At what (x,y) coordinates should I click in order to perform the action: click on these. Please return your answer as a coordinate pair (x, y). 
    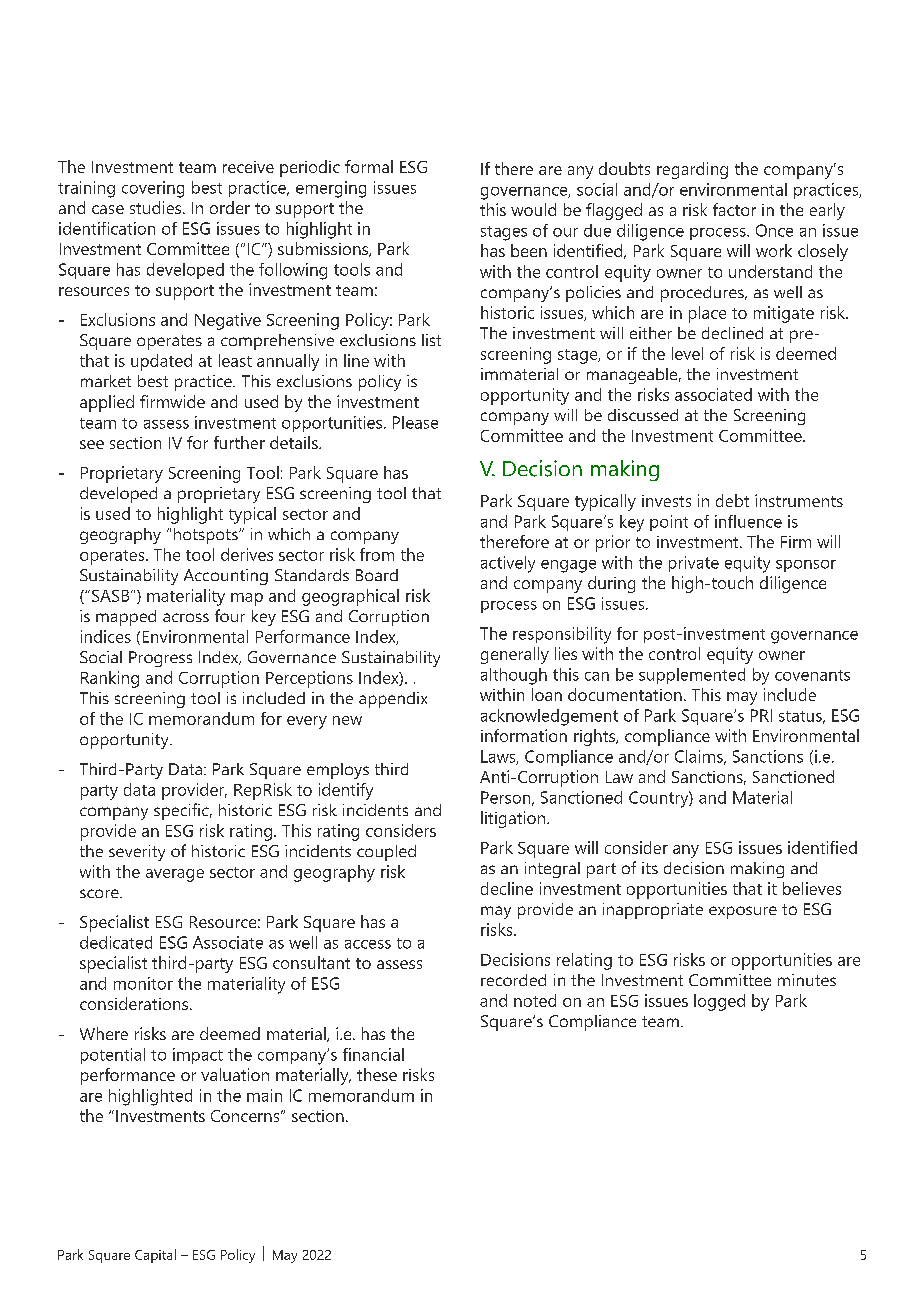
    Looking at the image, I should click on (377, 1074).
